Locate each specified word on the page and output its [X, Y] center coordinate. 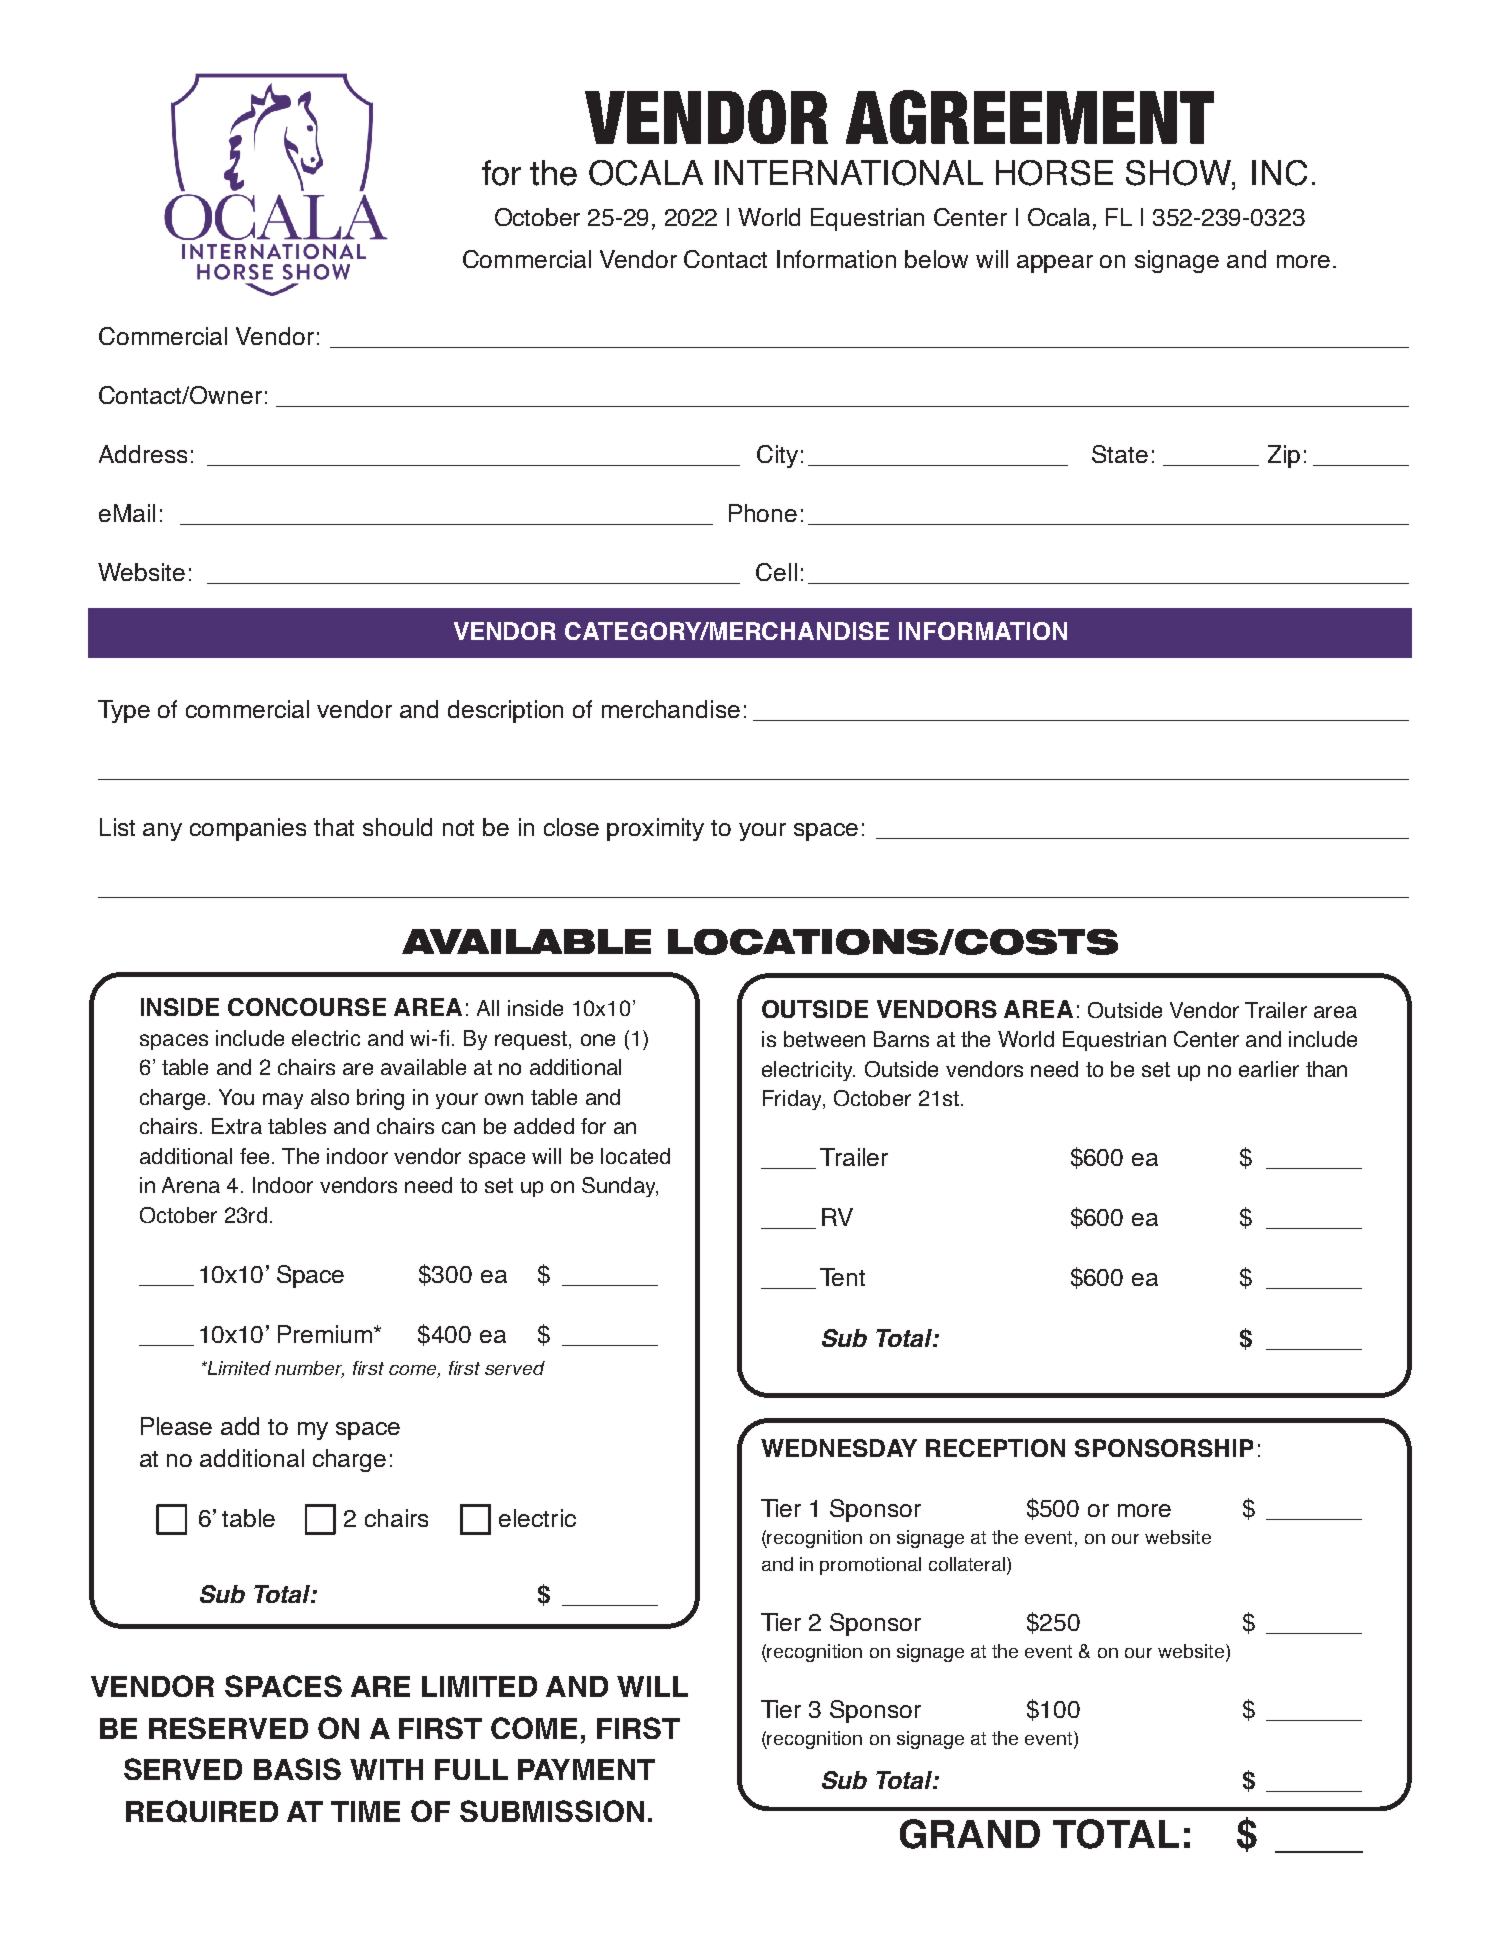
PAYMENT [586, 1769]
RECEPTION [995, 1448]
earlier [1269, 1069]
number [309, 1369]
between [824, 1039]
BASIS [297, 1769]
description [505, 711]
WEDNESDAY [839, 1448]
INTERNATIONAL [849, 173]
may [283, 1101]
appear [1055, 264]
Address [143, 454]
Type [124, 711]
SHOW [1180, 174]
